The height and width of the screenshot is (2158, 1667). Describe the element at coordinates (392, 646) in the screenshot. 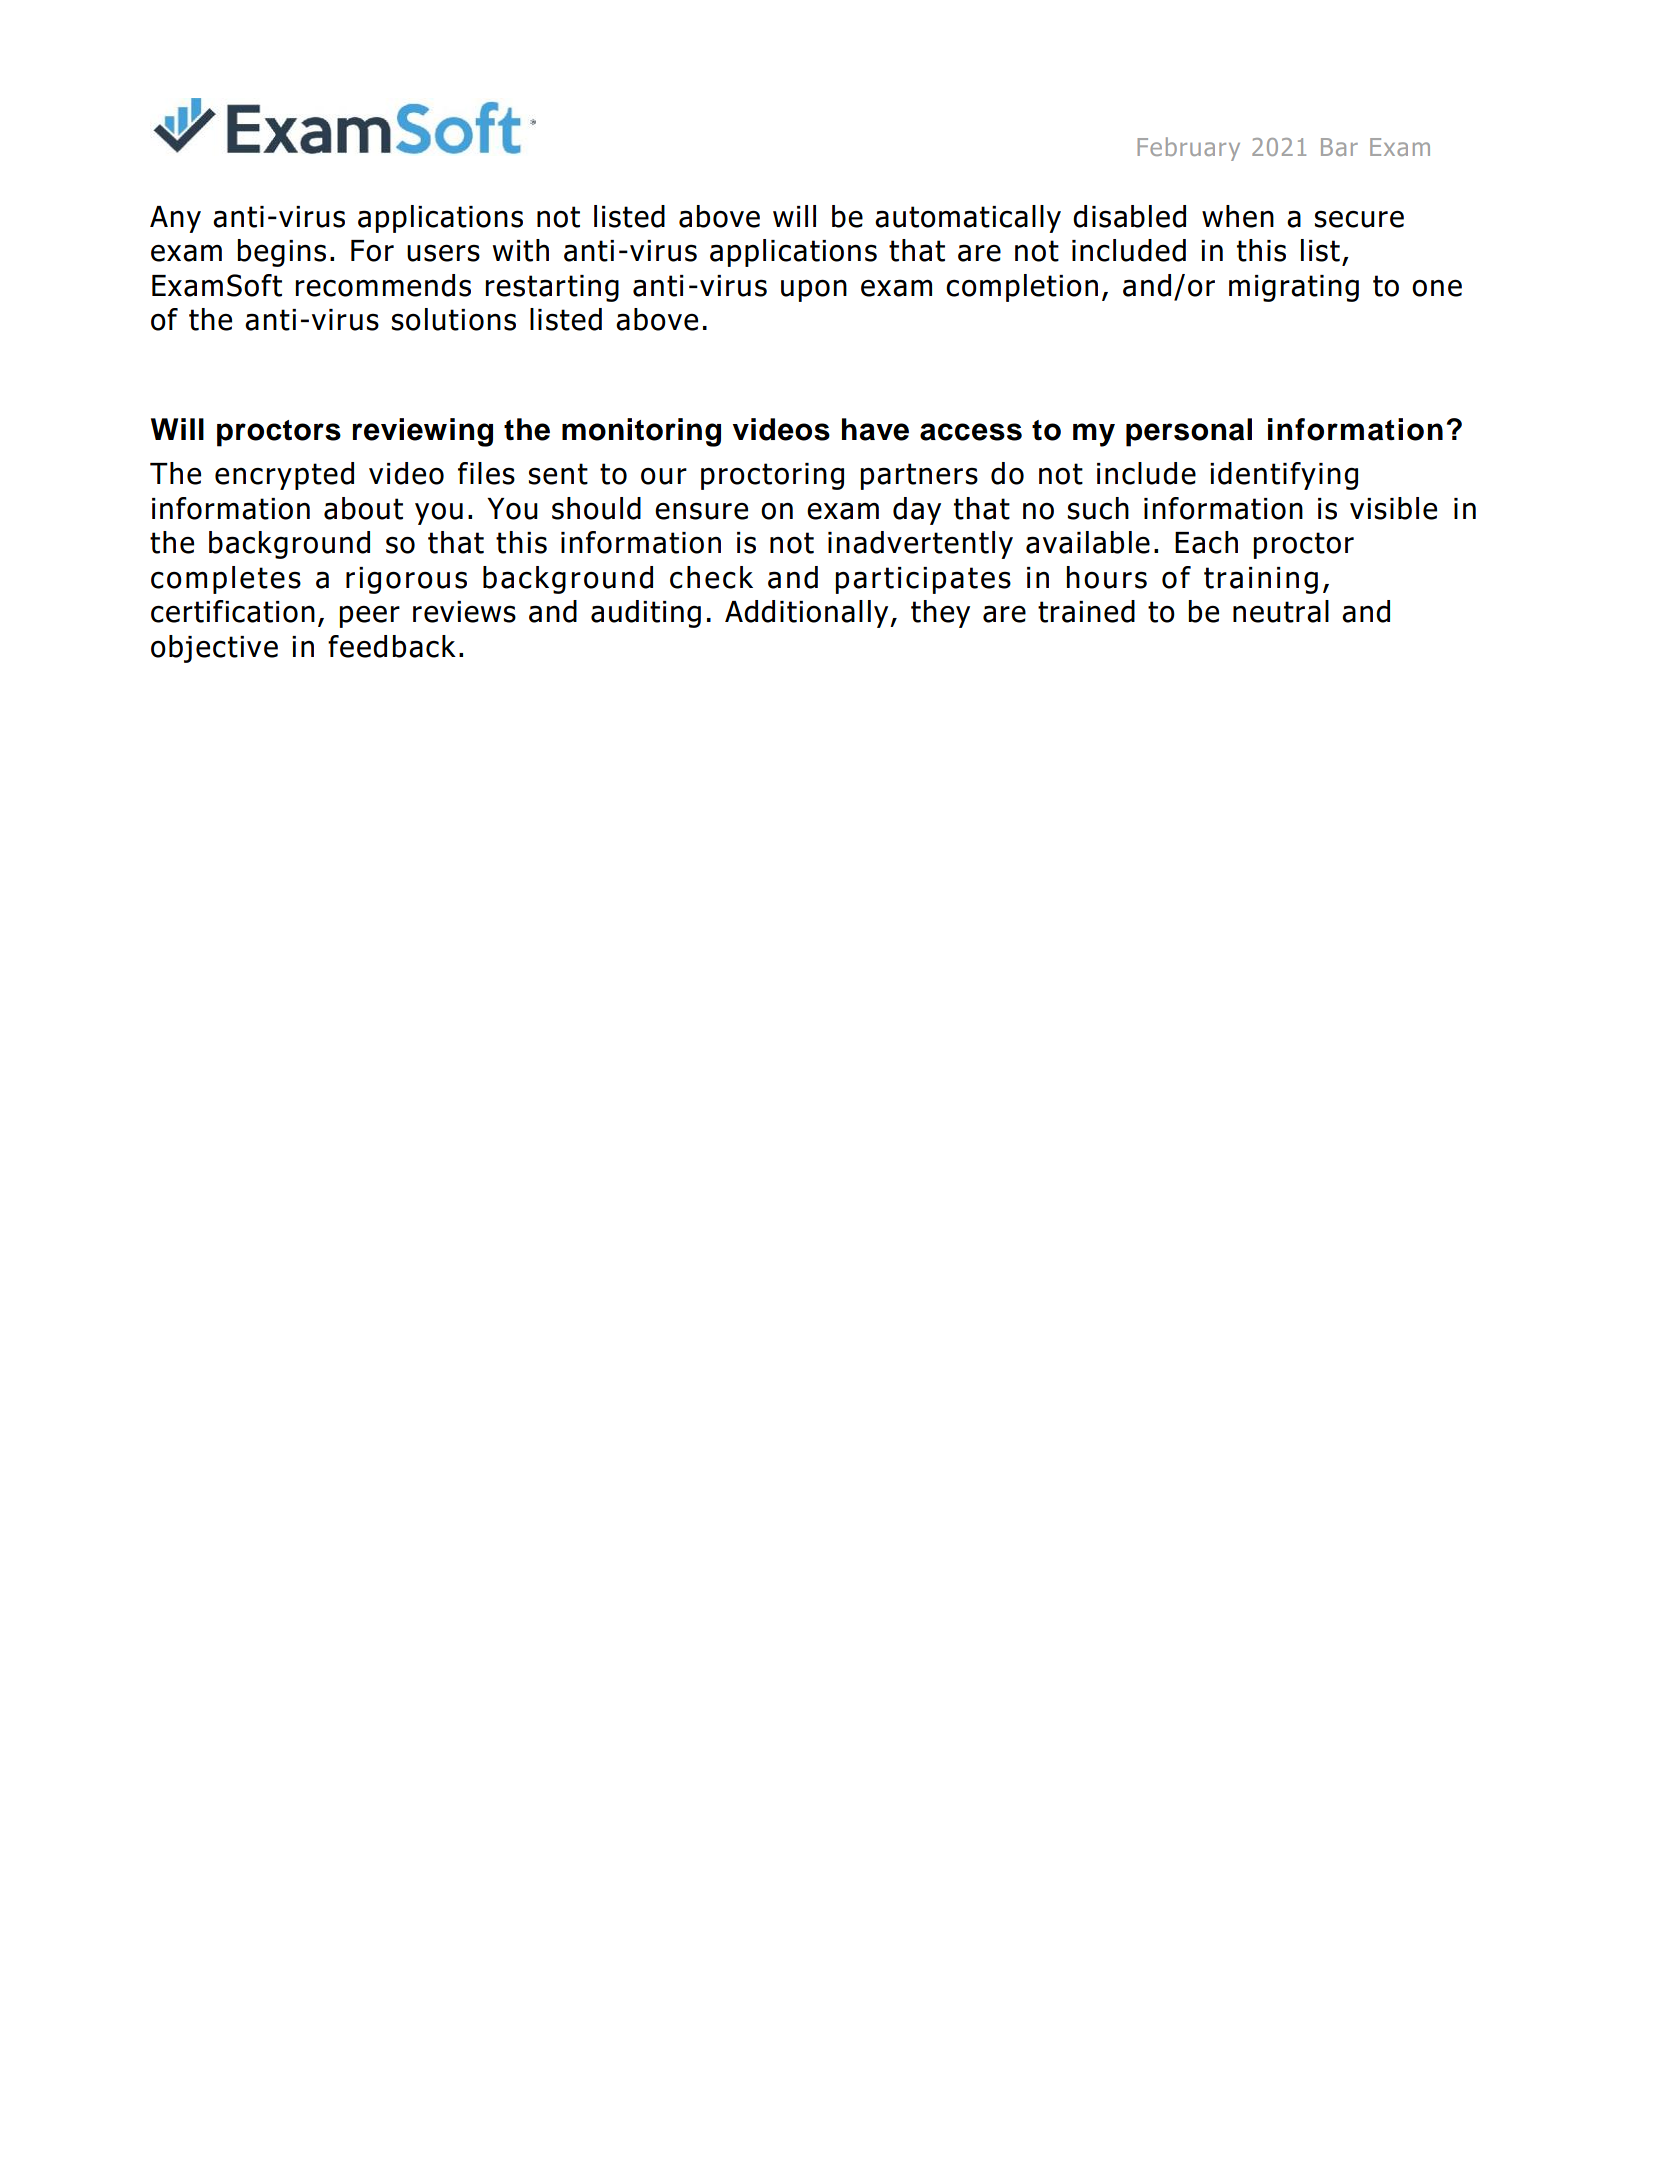

I see `feedback` at that location.
